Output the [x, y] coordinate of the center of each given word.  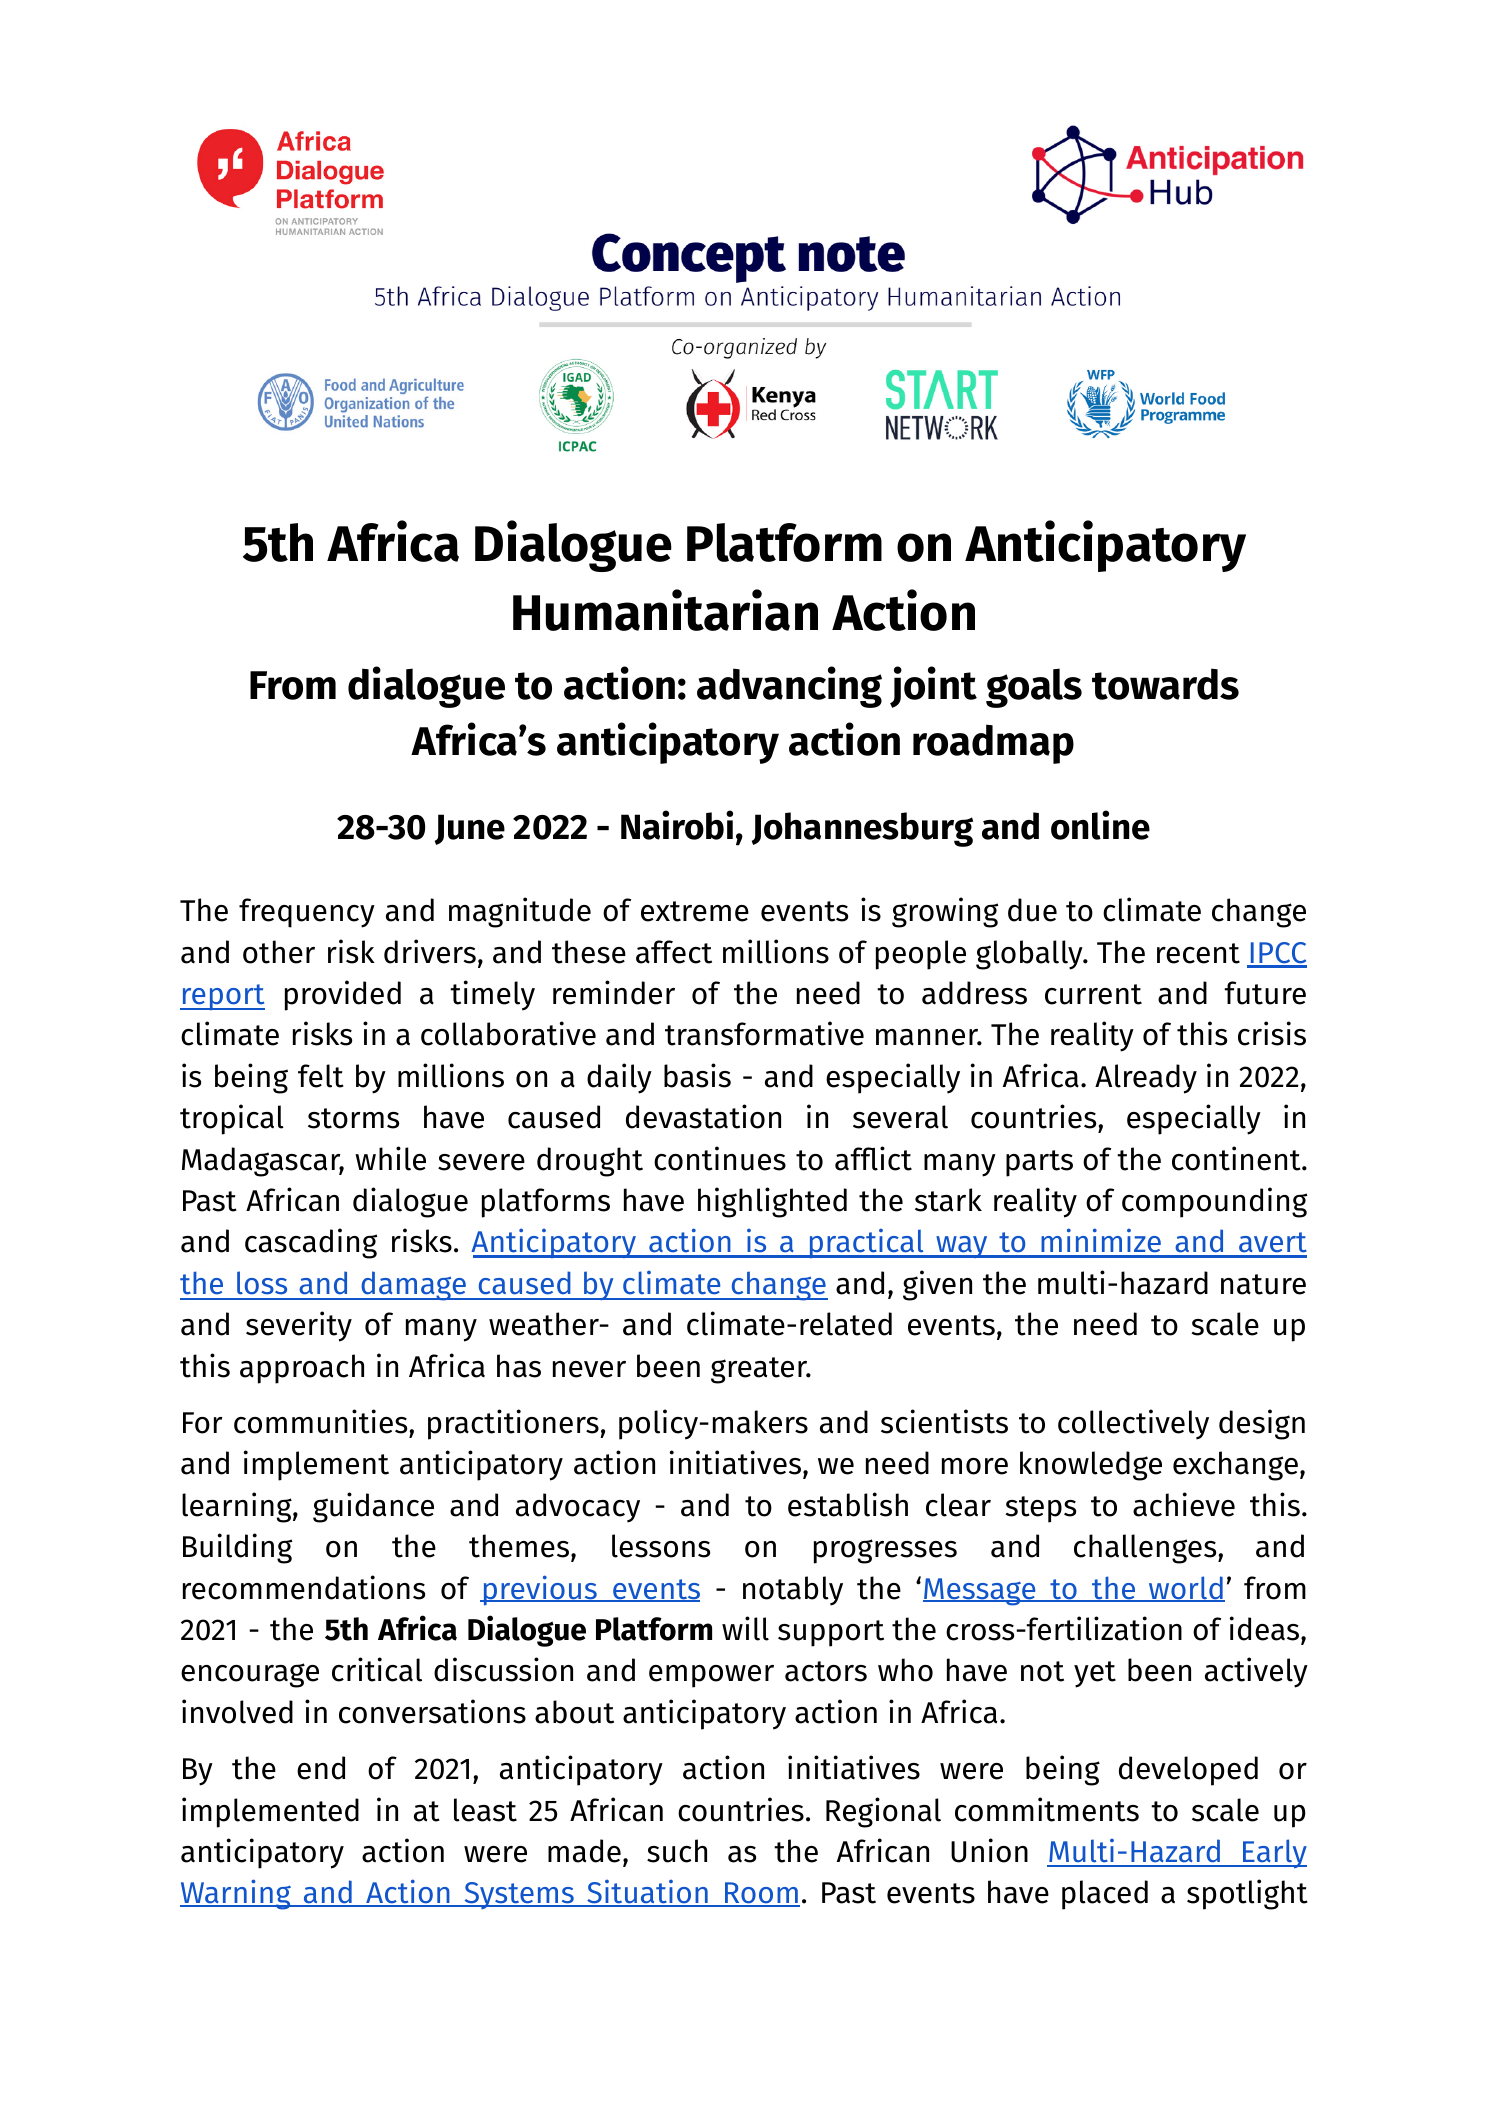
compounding [1214, 1202]
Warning [236, 1894]
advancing [789, 687]
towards [1165, 684]
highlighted [772, 1202]
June [470, 829]
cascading [311, 1243]
